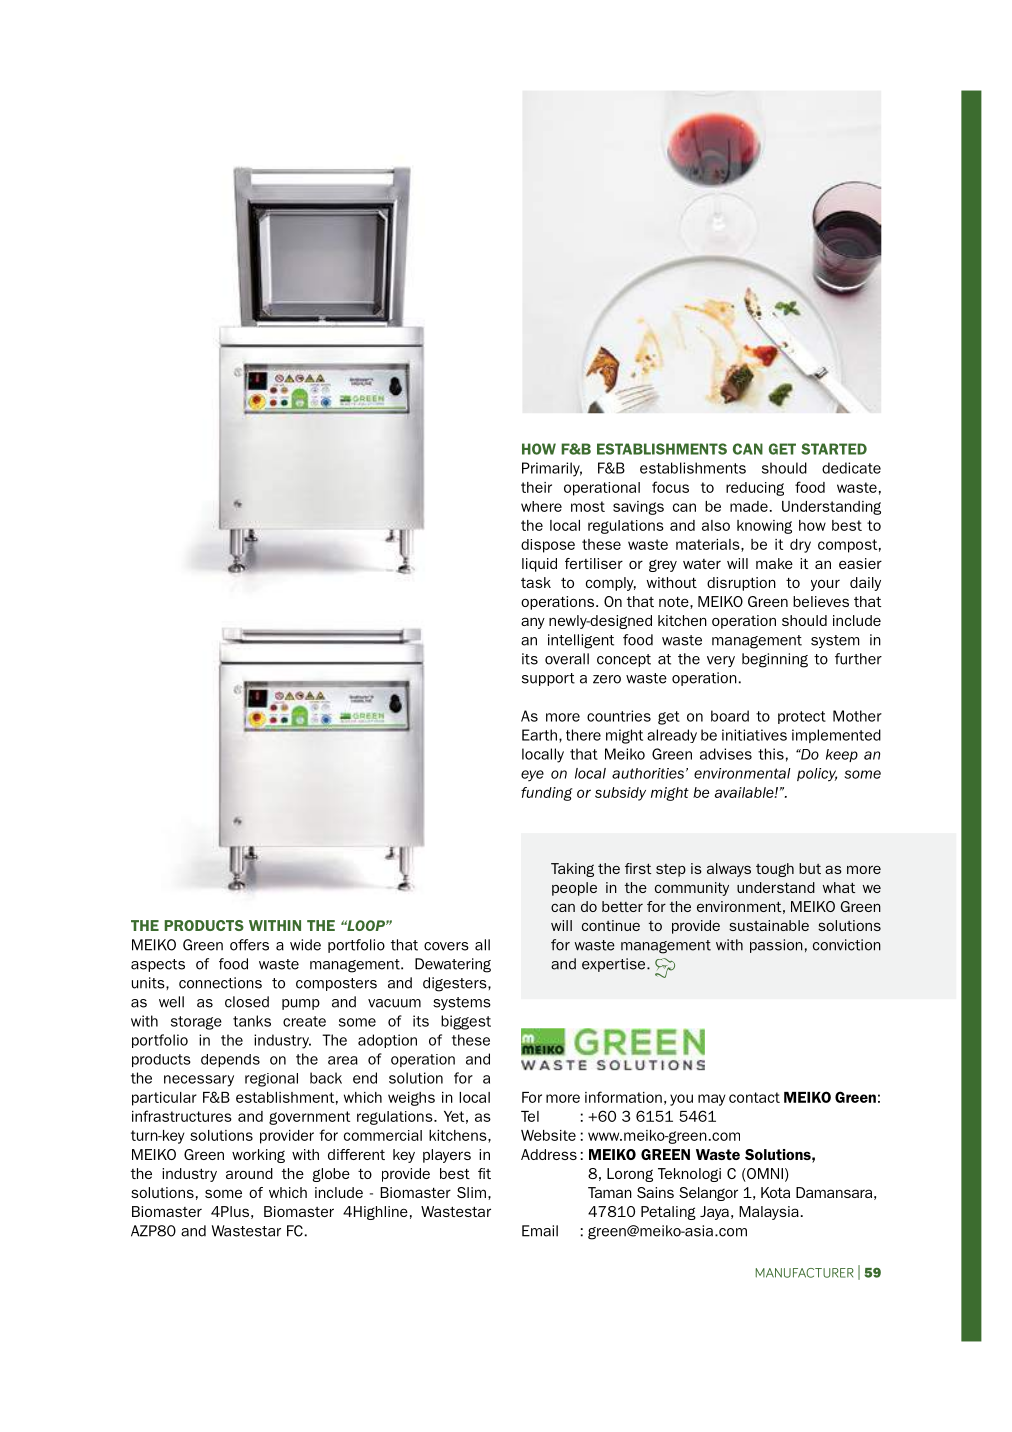 Image resolution: width=1012 pixels, height=1432 pixels. What do you see at coordinates (754, 735) in the document?
I see `initiatives` at bounding box center [754, 735].
